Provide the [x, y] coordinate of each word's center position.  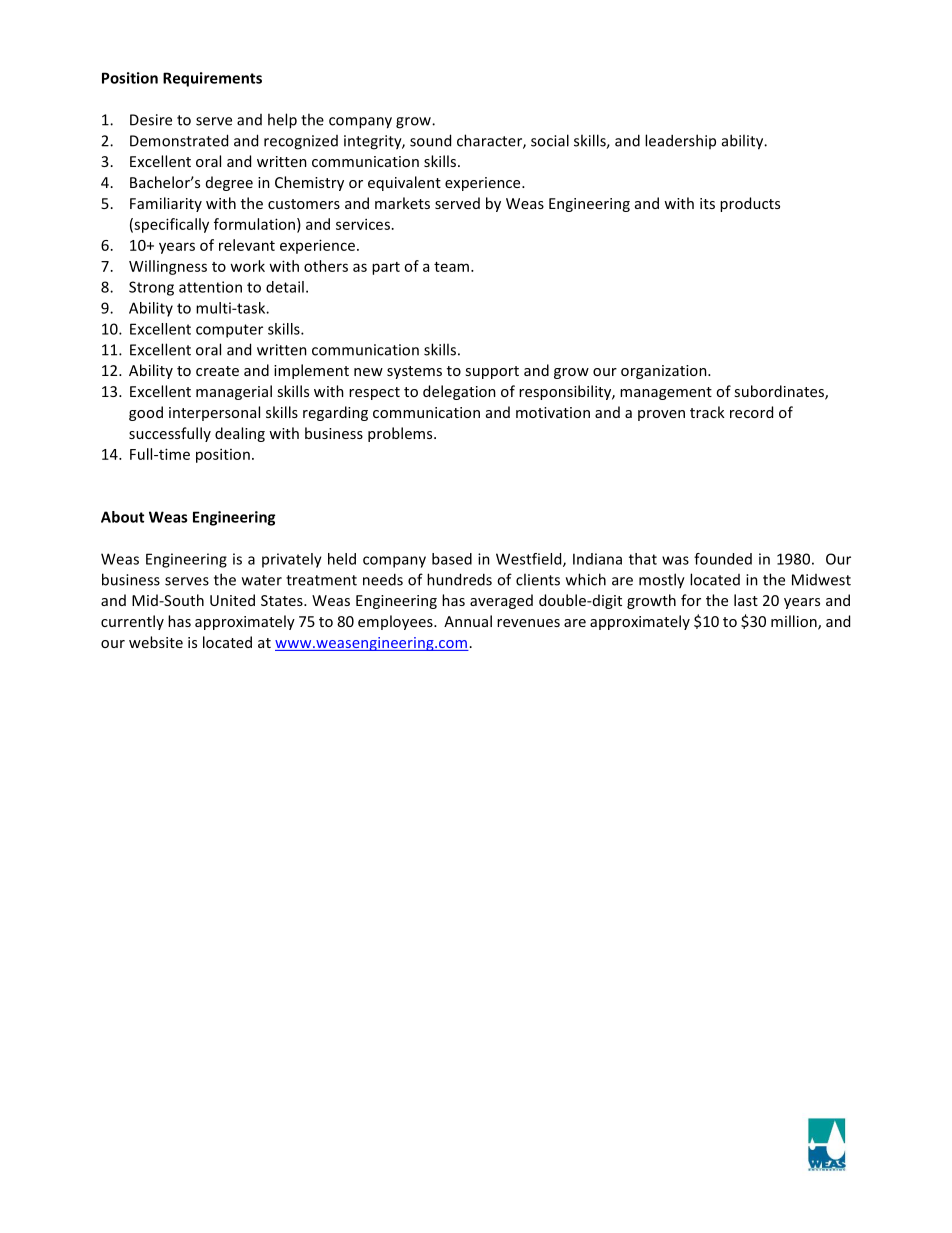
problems [401, 434]
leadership [680, 141]
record [751, 412]
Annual [468, 621]
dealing [240, 434]
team [451, 267]
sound [430, 140]
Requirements [212, 79]
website [156, 642]
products [750, 204]
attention [210, 287]
